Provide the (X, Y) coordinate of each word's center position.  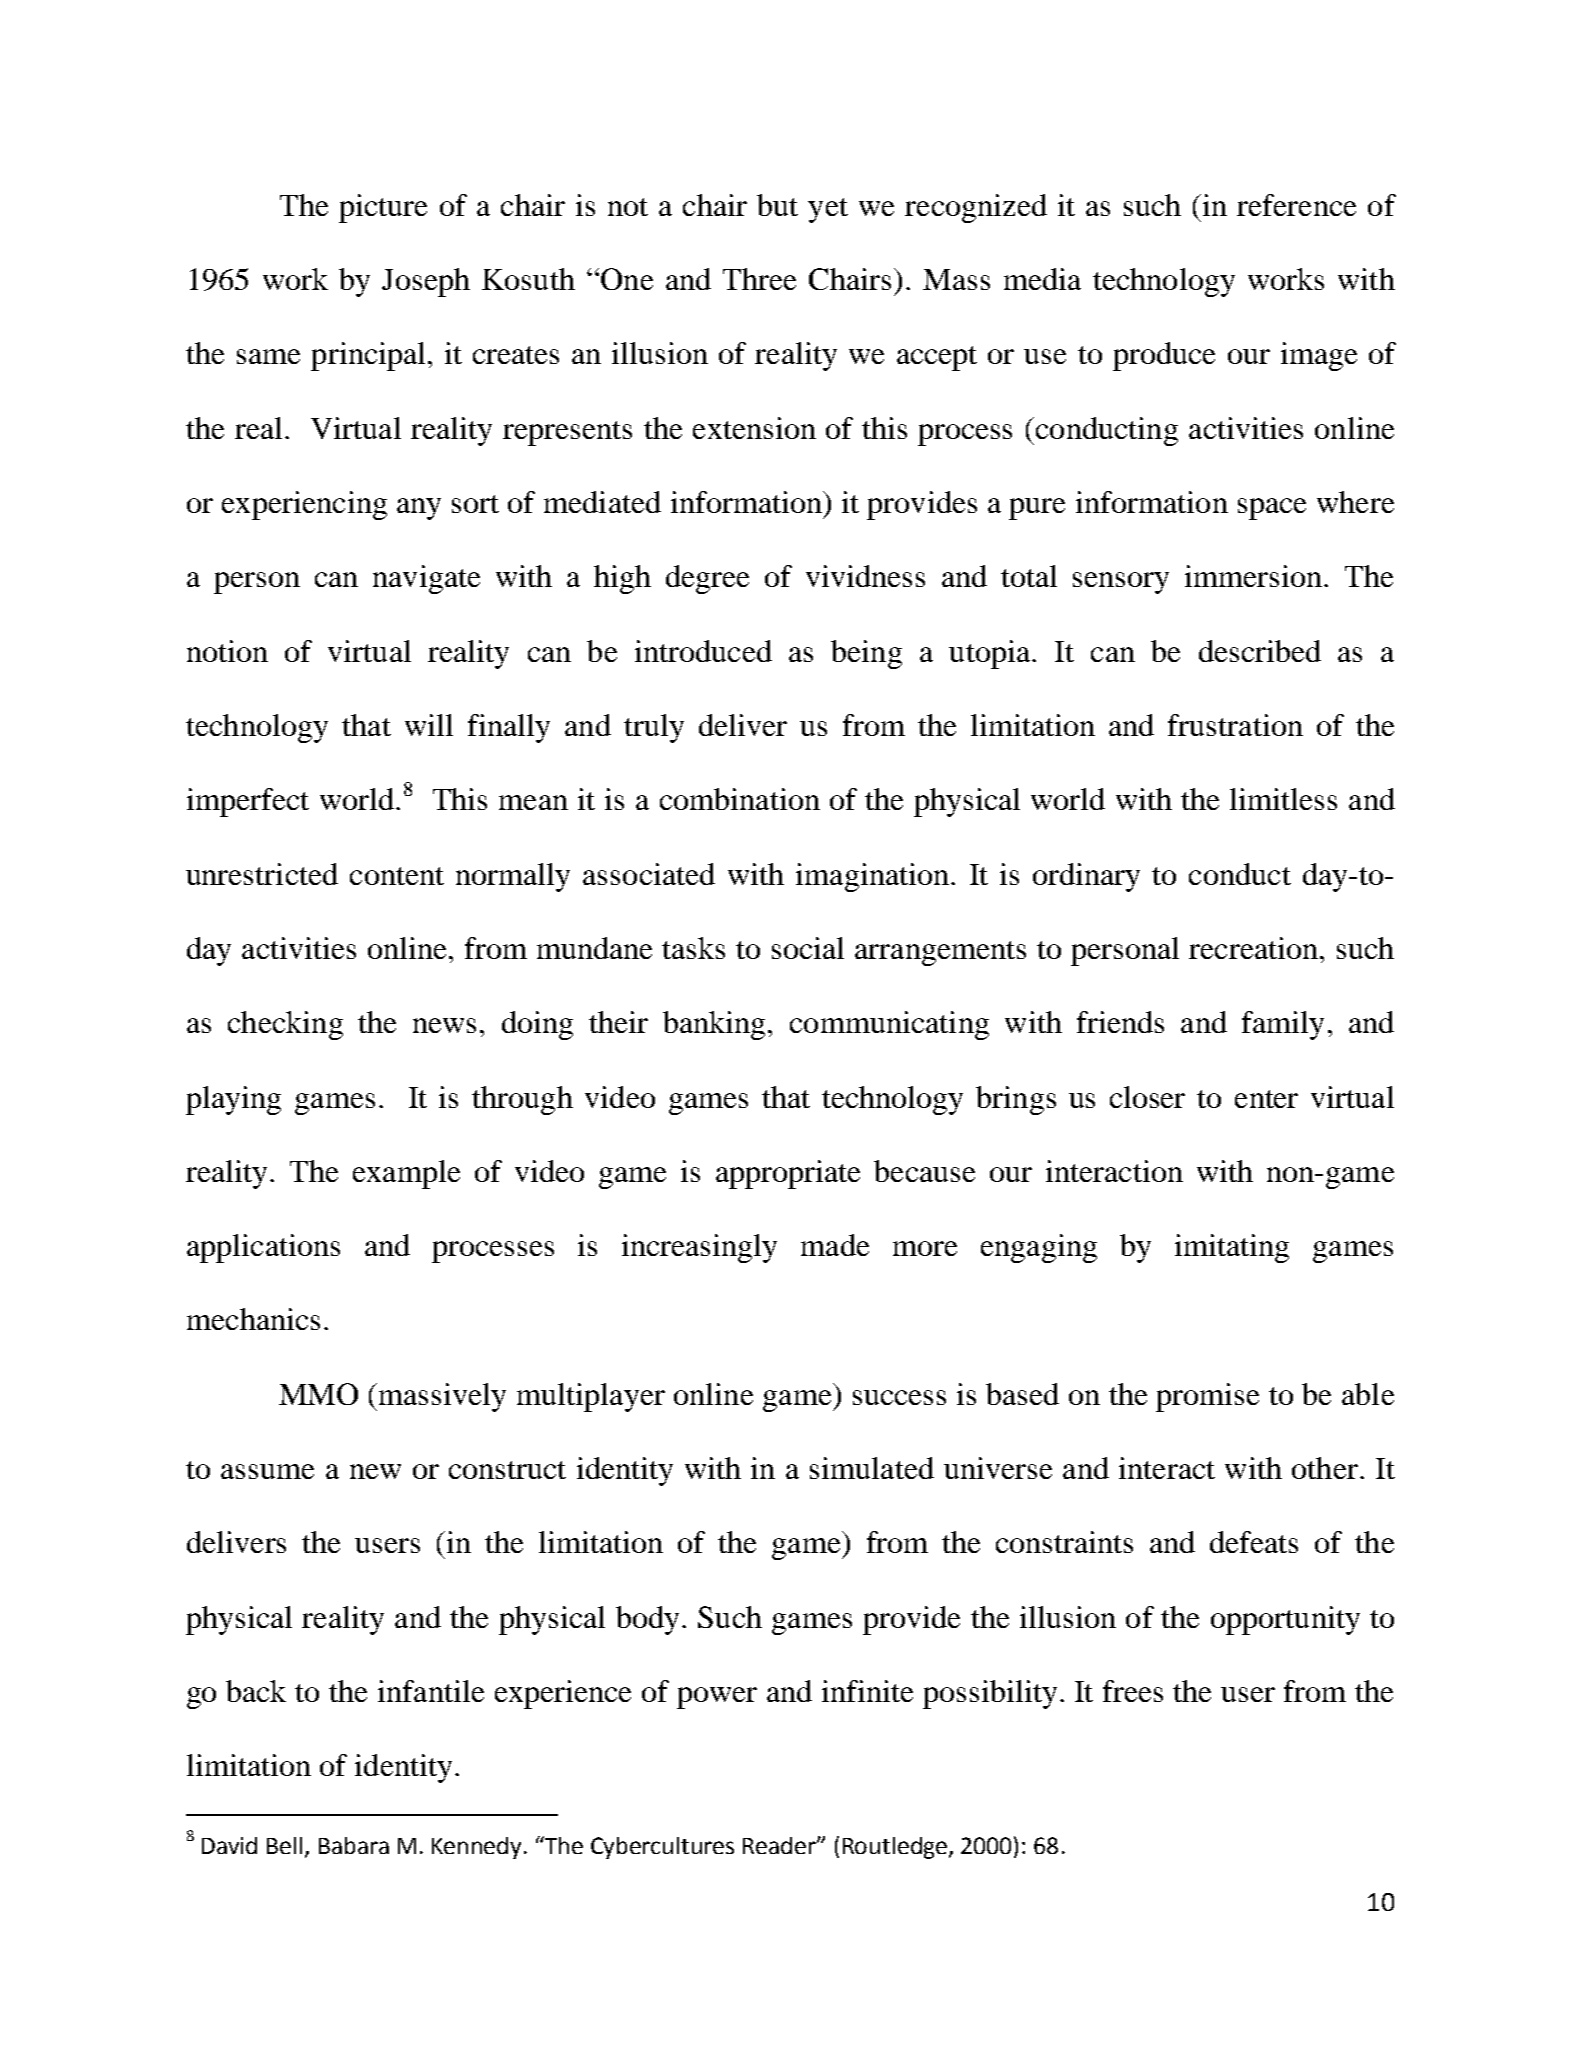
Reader (780, 1845)
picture (383, 208)
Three (759, 279)
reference (1296, 205)
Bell (284, 1845)
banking (714, 1025)
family (1283, 1025)
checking (285, 1025)
